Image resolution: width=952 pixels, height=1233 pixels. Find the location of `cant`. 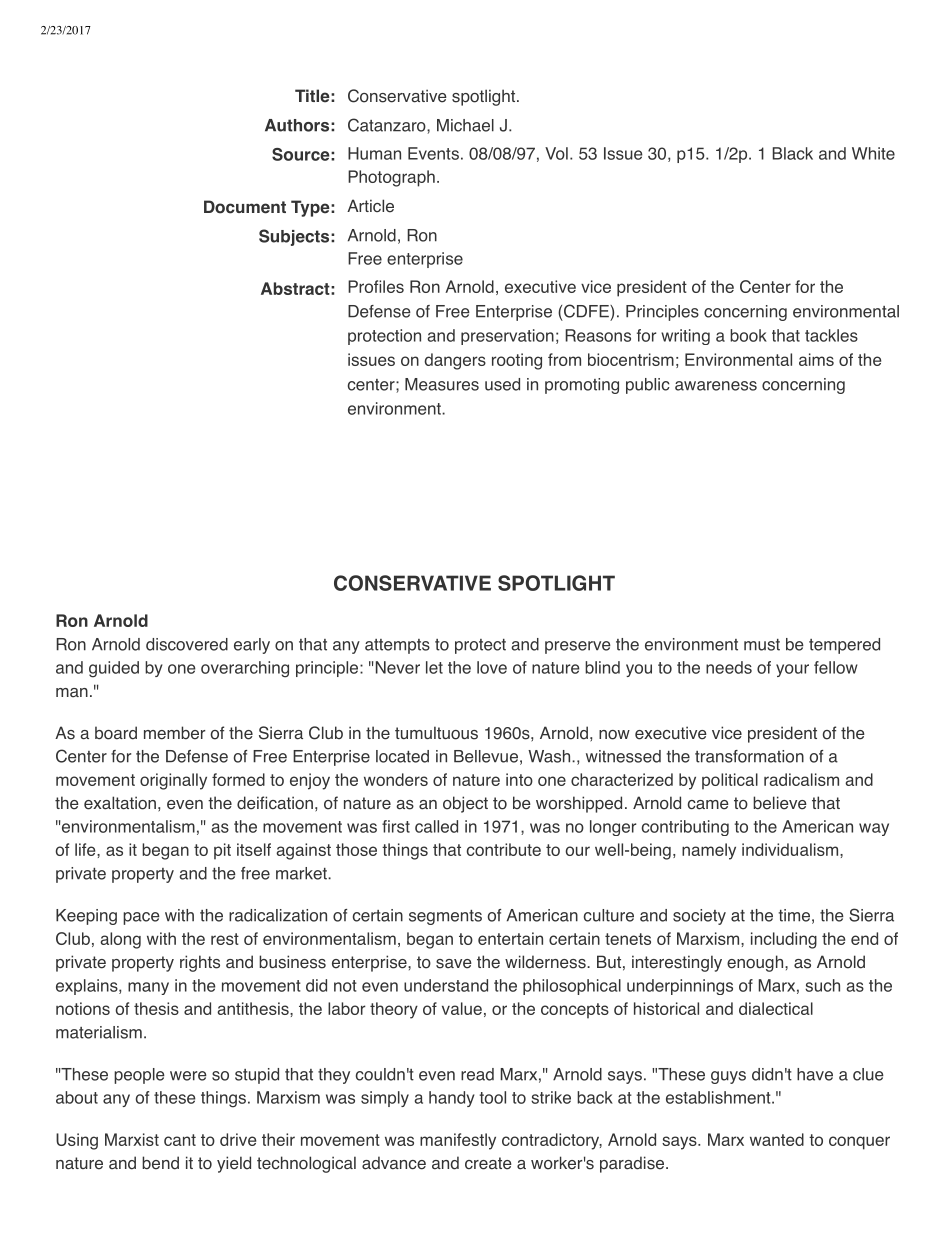

cant is located at coordinates (180, 1140).
